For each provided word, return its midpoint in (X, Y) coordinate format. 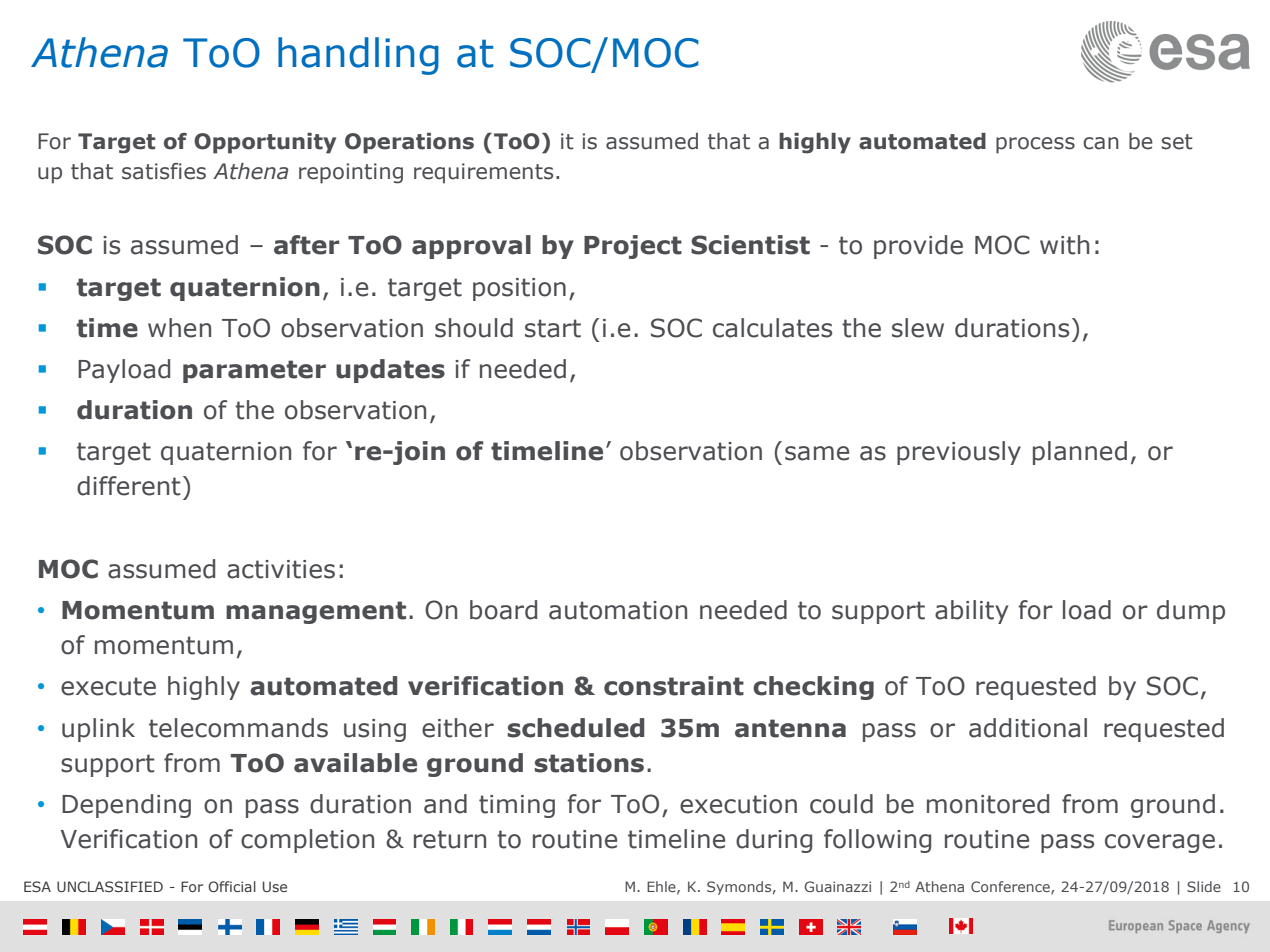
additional (1028, 728)
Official (232, 886)
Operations (409, 143)
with (1064, 245)
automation (618, 610)
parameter (254, 371)
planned (1080, 453)
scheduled (576, 728)
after (306, 245)
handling (358, 56)
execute (108, 686)
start (553, 328)
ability (971, 612)
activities (281, 569)
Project (633, 247)
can (1101, 143)
